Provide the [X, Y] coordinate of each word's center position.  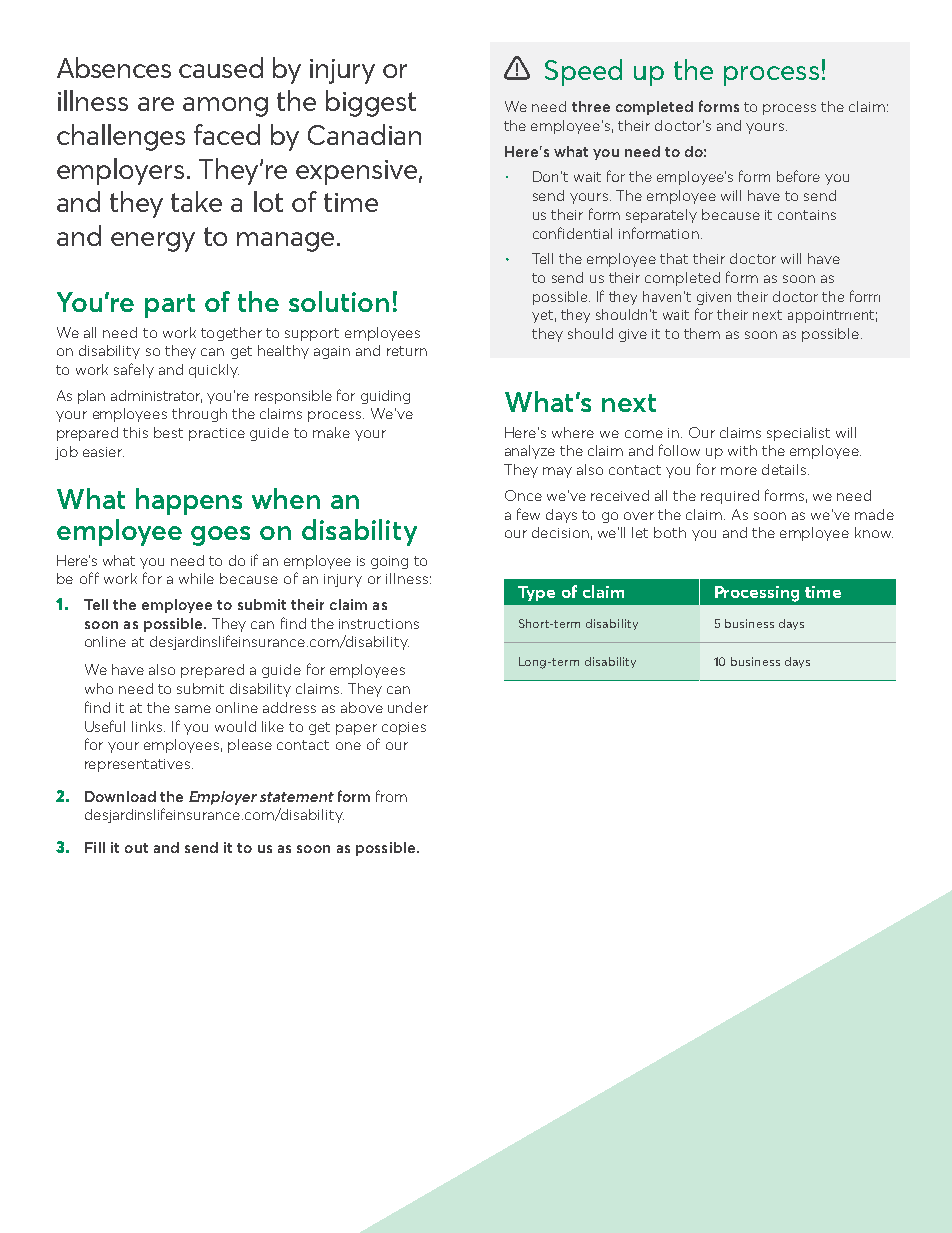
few [528, 514]
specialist [798, 434]
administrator [156, 396]
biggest [371, 103]
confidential [572, 233]
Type [536, 593]
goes [220, 536]
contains [807, 215]
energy [153, 242]
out [136, 848]
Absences [114, 67]
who [99, 688]
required [730, 497]
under [408, 707]
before [798, 176]
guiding [385, 397]
